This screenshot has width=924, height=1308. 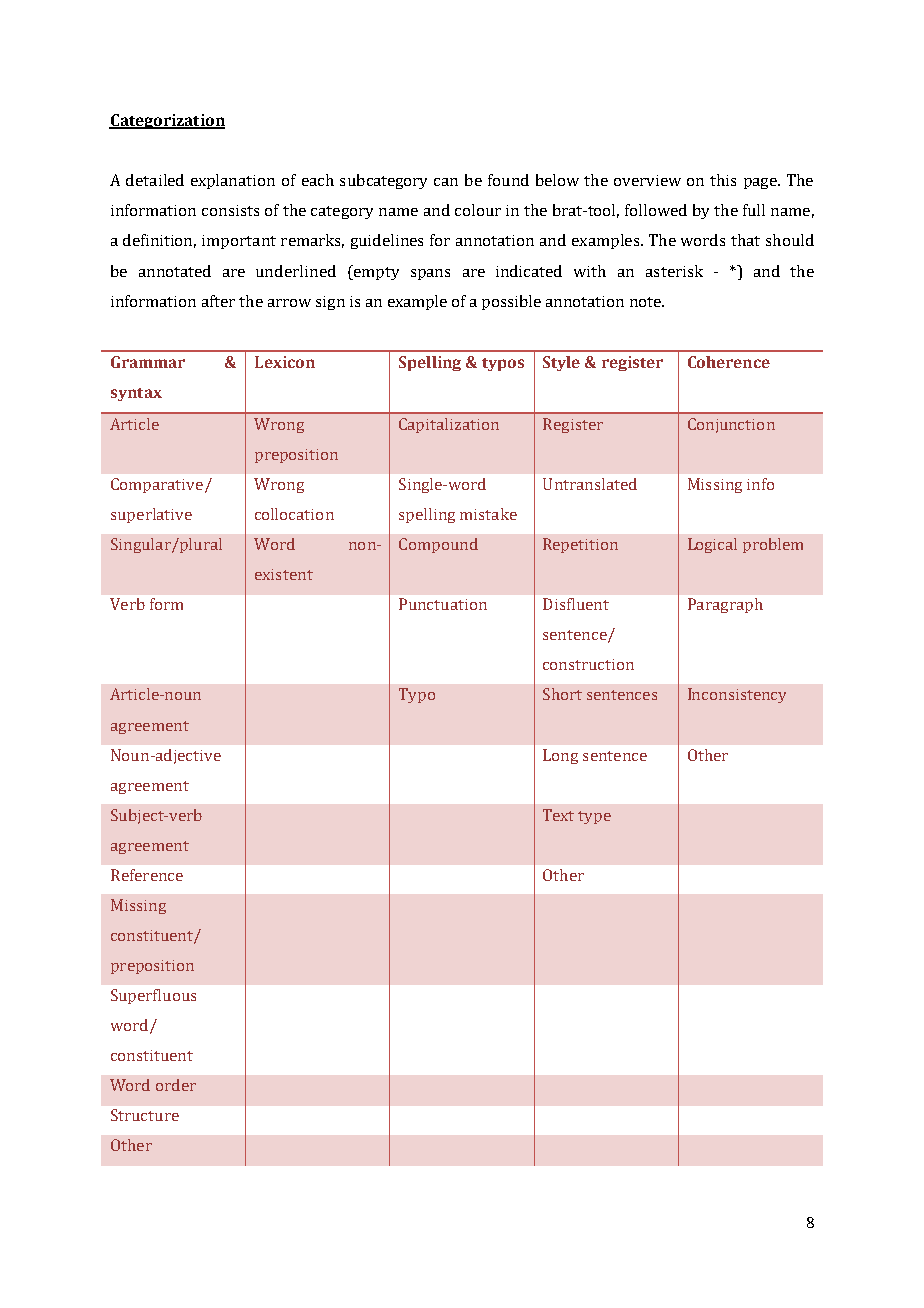 What do you see at coordinates (449, 425) in the screenshot?
I see `Capitalization` at bounding box center [449, 425].
